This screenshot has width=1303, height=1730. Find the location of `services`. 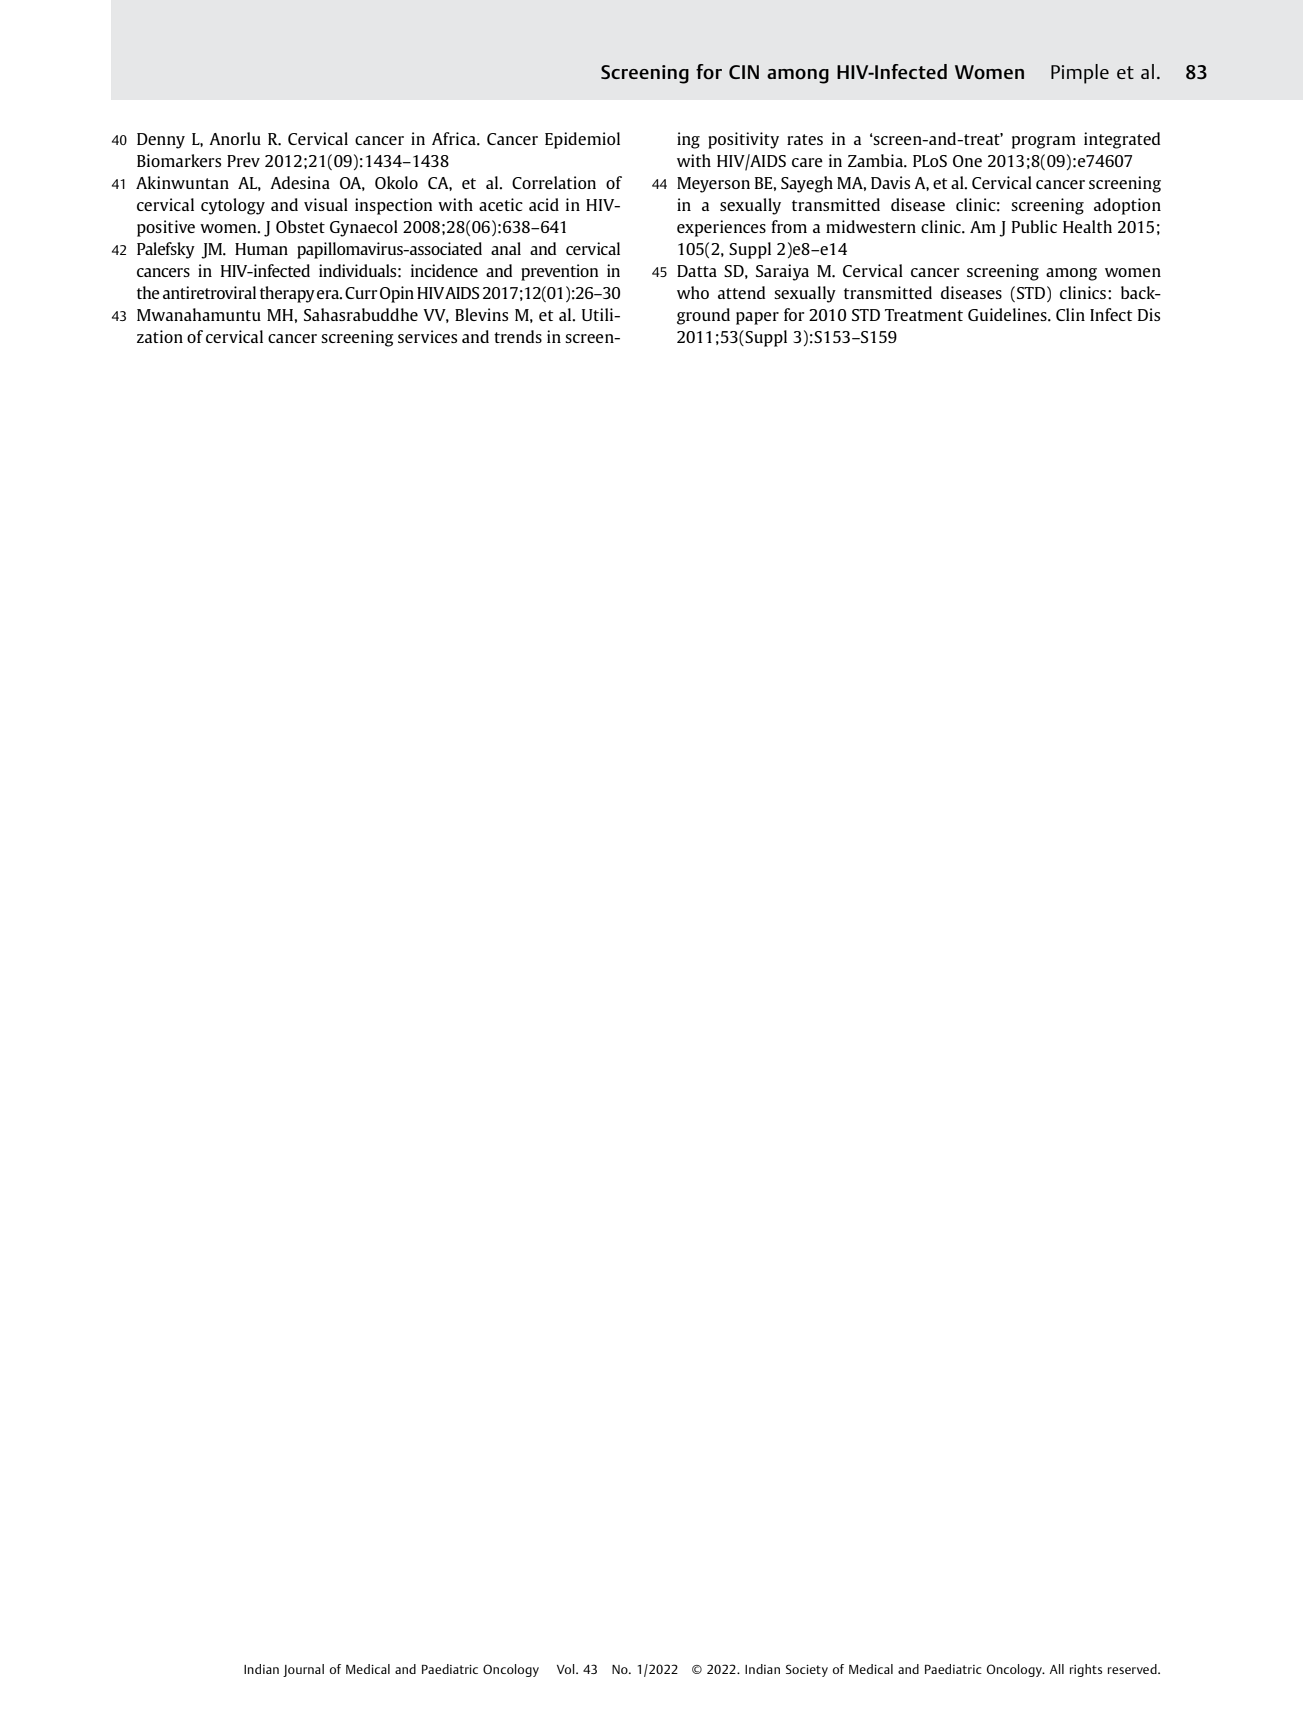

services is located at coordinates (427, 336).
